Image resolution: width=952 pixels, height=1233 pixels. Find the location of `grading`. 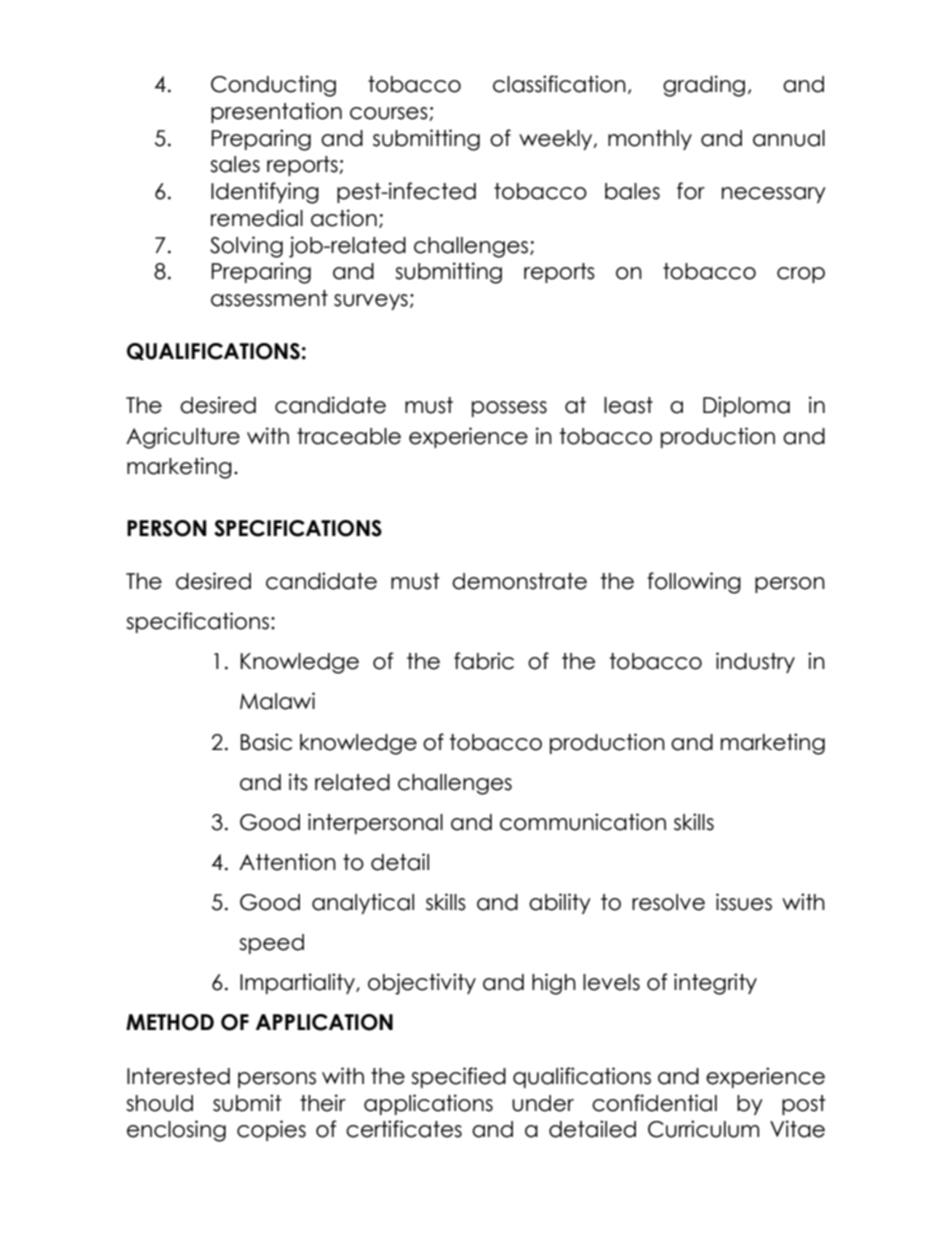

grading is located at coordinates (704, 86).
